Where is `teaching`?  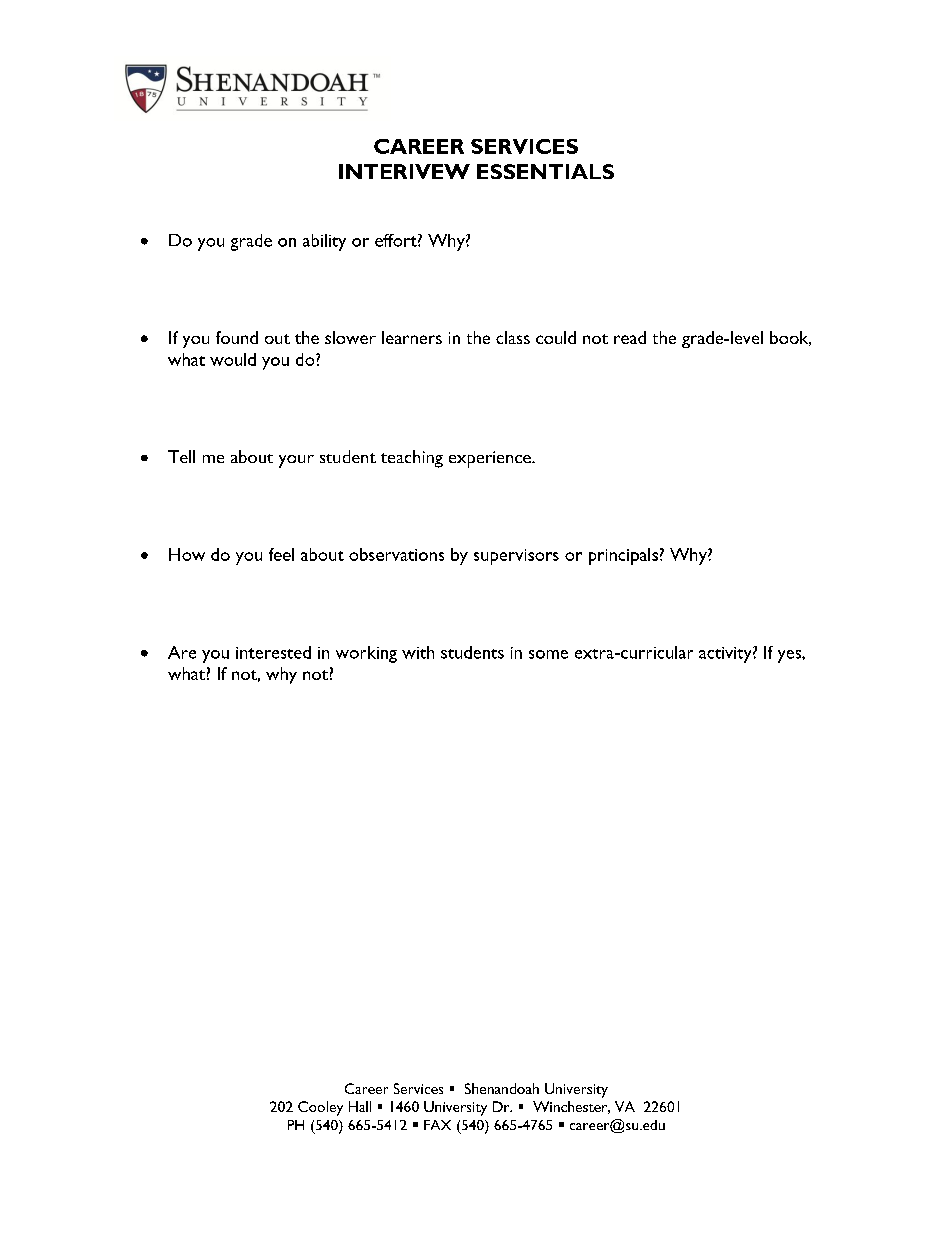 teaching is located at coordinates (412, 459).
